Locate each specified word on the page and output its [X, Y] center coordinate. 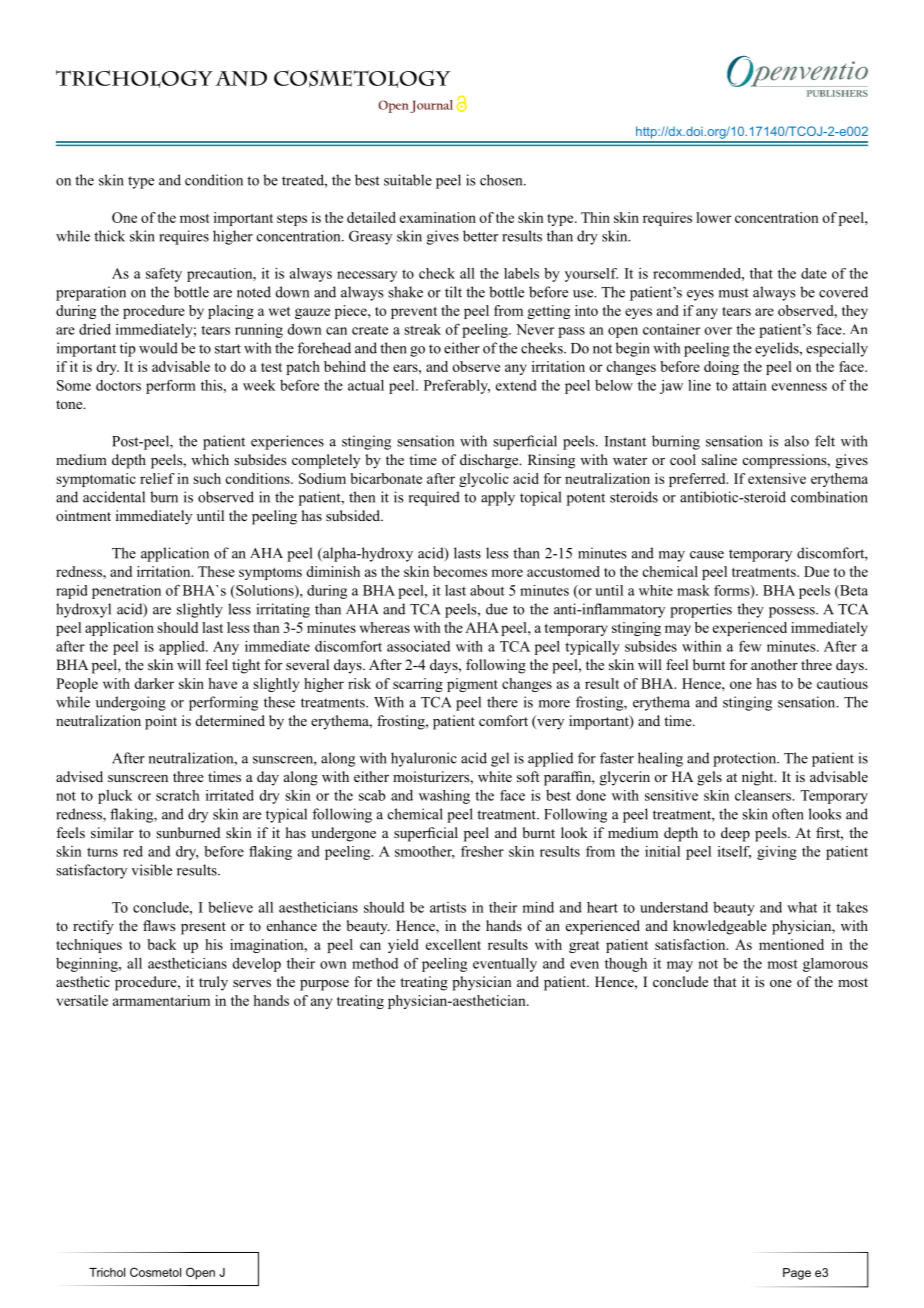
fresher [482, 851]
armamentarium [161, 1000]
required [434, 498]
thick [109, 236]
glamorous [835, 965]
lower [713, 217]
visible [151, 870]
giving [777, 853]
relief [157, 478]
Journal [431, 106]
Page [797, 1274]
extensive [777, 478]
